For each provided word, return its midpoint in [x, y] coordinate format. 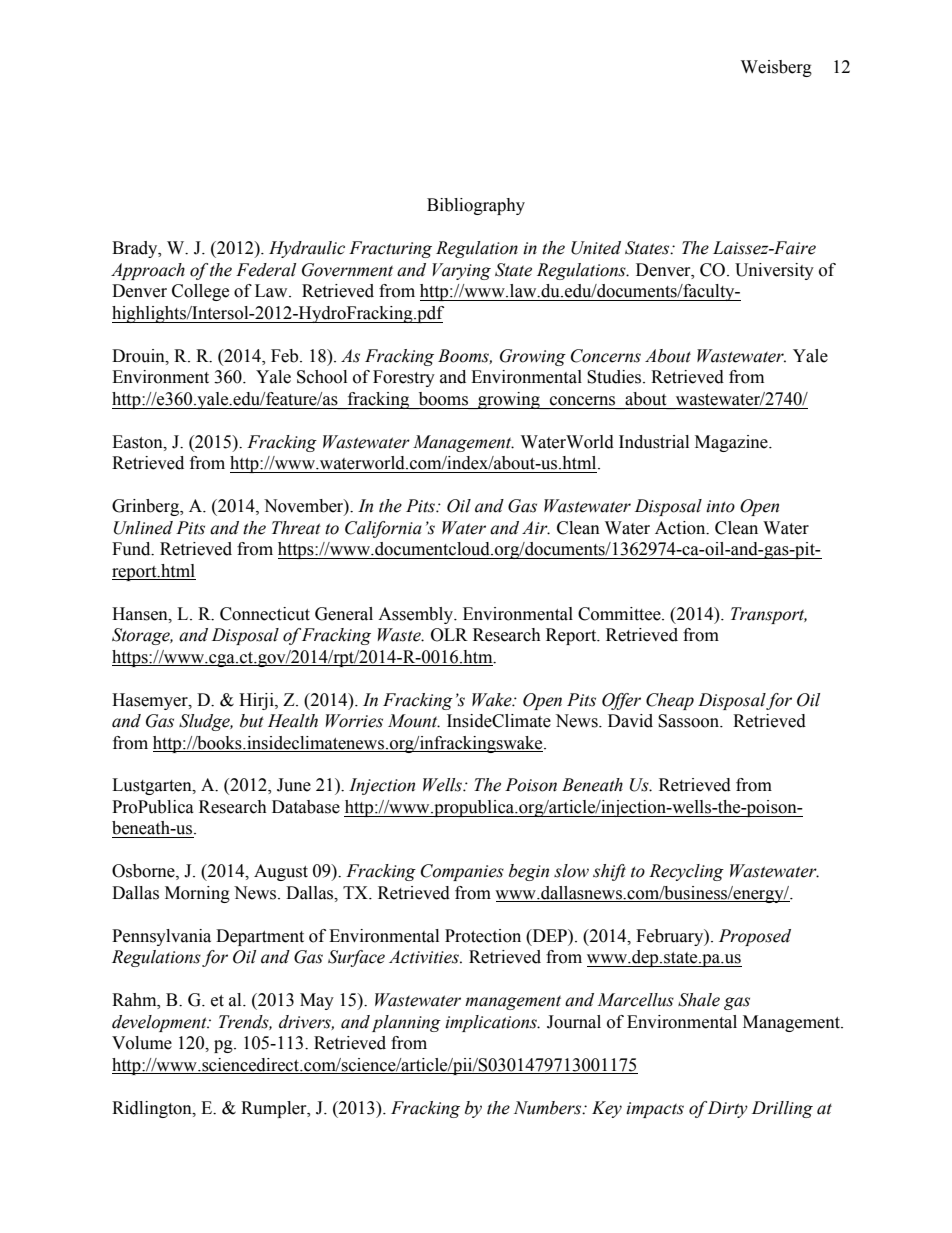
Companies [462, 872]
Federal [266, 270]
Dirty [728, 1109]
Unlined [143, 528]
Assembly [416, 615]
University [774, 271]
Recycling [686, 872]
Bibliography [476, 206]
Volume [142, 1043]
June [294, 785]
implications [492, 1023]
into [720, 506]
